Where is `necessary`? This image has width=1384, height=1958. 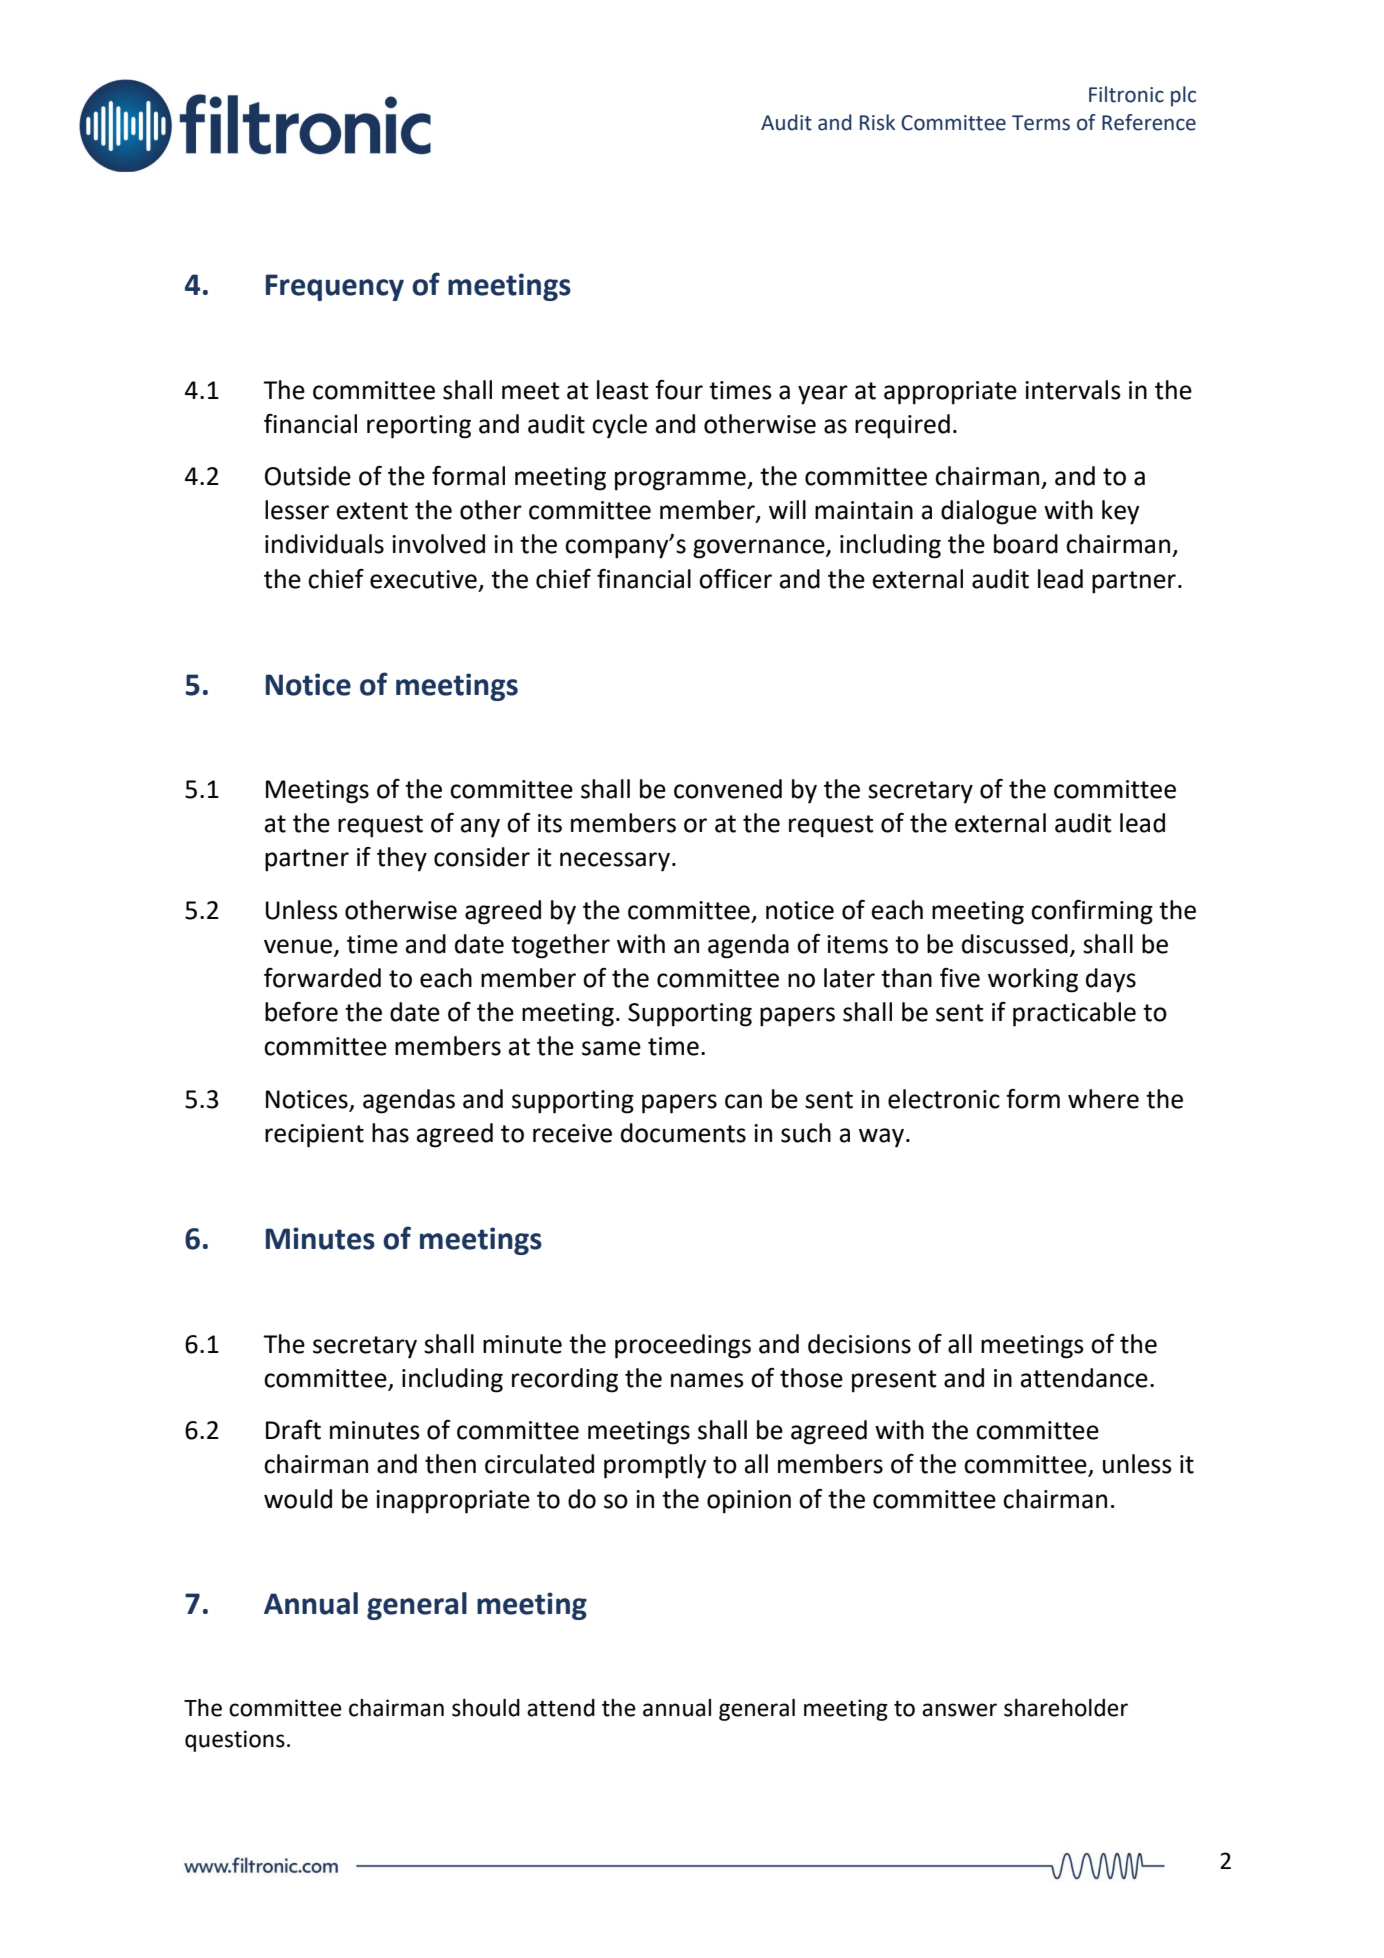 necessary is located at coordinates (615, 862).
